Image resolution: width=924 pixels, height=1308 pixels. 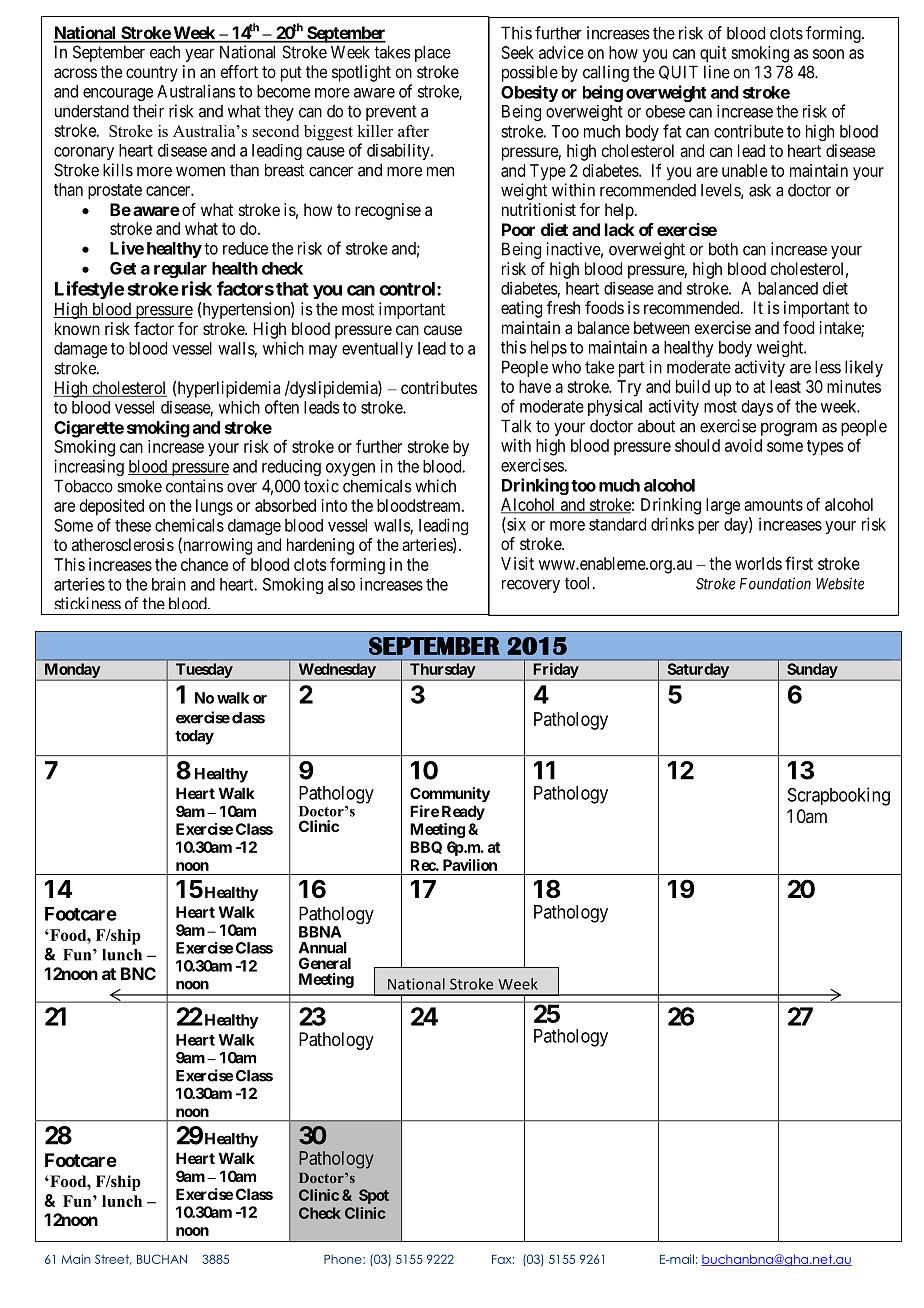 What do you see at coordinates (717, 72) in the page?
I see `line` at bounding box center [717, 72].
